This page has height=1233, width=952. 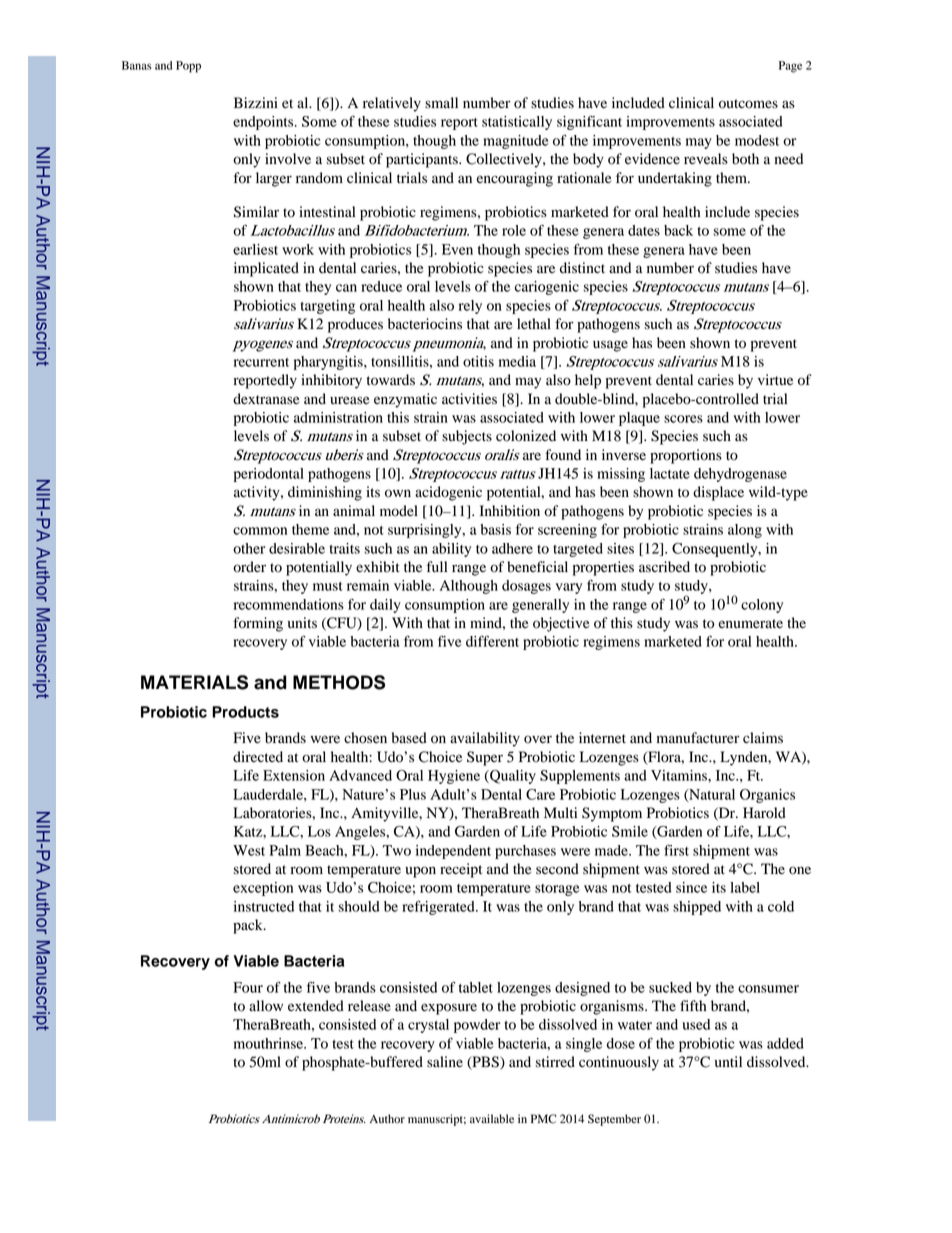 What do you see at coordinates (269, 1043) in the page?
I see `mouthrinse` at bounding box center [269, 1043].
